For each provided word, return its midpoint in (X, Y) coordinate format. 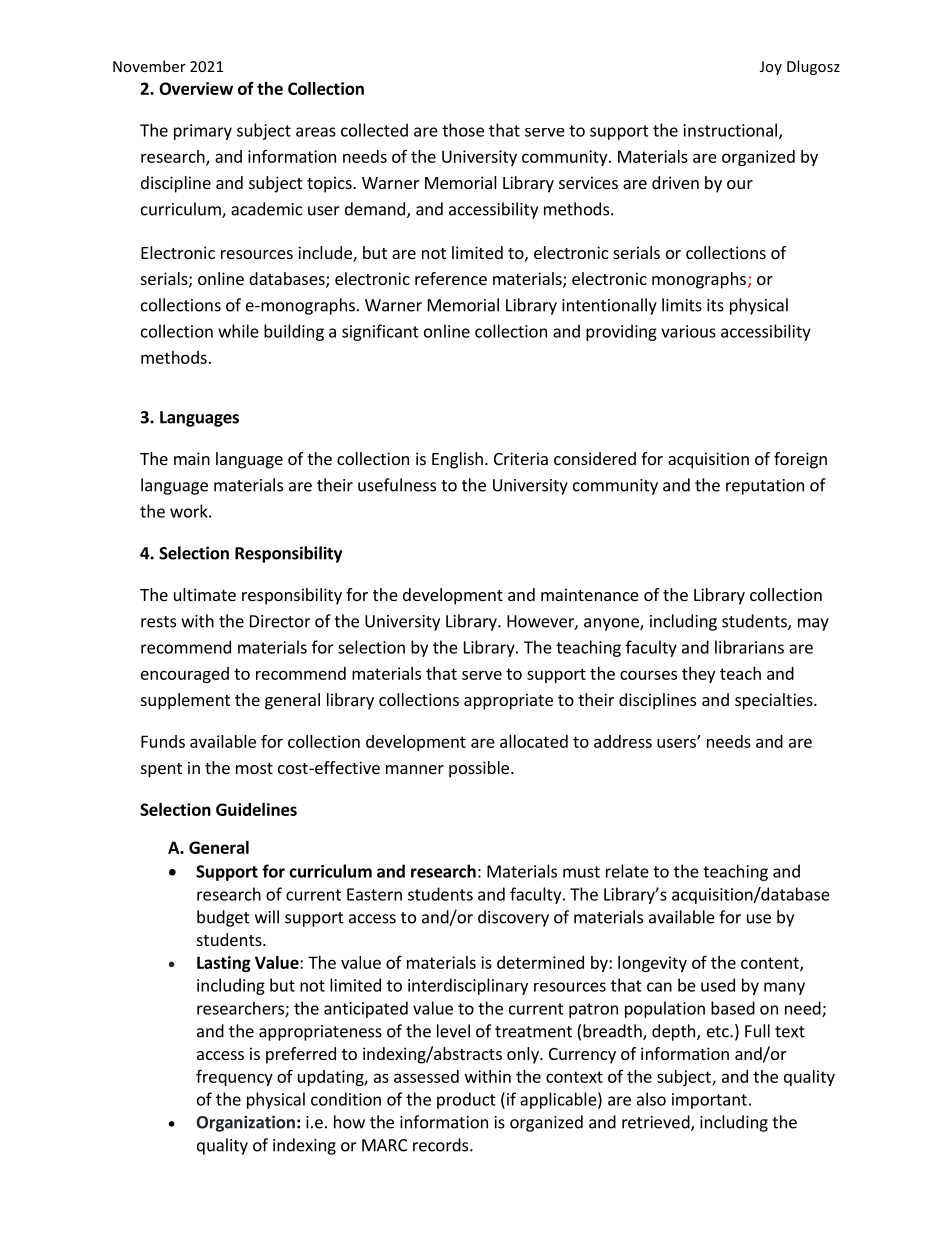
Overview (196, 88)
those (463, 130)
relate (627, 871)
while (238, 331)
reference (451, 278)
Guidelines (256, 809)
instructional (730, 130)
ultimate (205, 594)
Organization (245, 1123)
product (466, 1100)
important (709, 1101)
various (688, 331)
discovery (513, 918)
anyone (612, 624)
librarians (749, 647)
